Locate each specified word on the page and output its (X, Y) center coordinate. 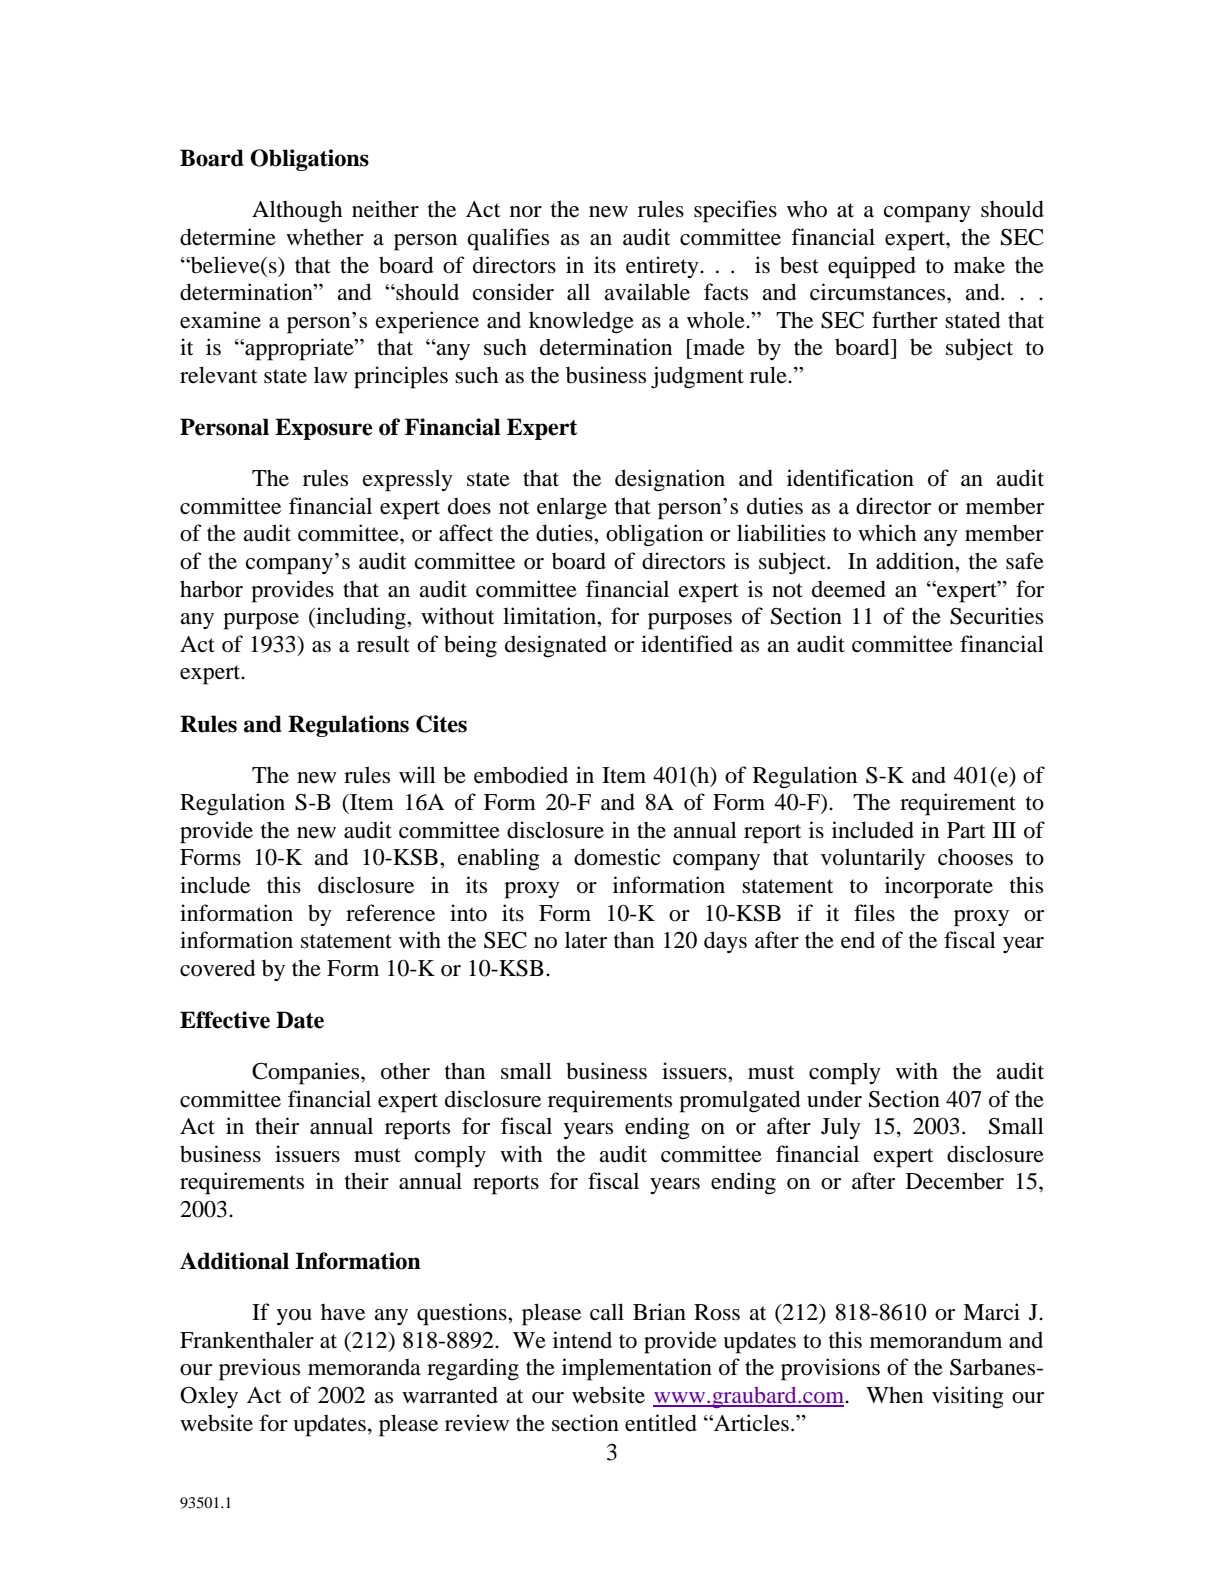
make (979, 265)
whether (325, 237)
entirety (663, 267)
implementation (637, 1369)
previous (259, 1369)
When (894, 1395)
